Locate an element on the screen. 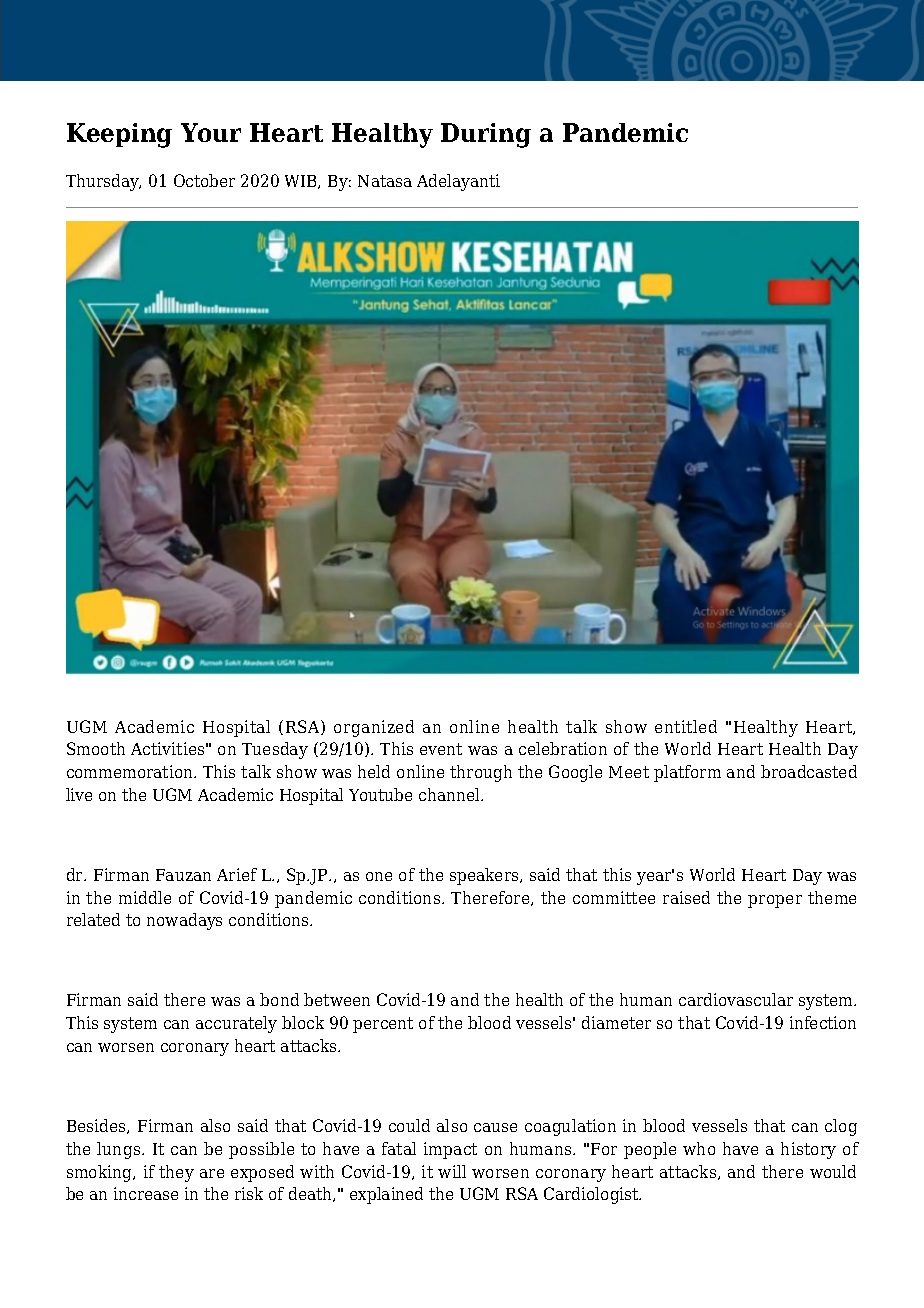  October is located at coordinates (204, 180).
